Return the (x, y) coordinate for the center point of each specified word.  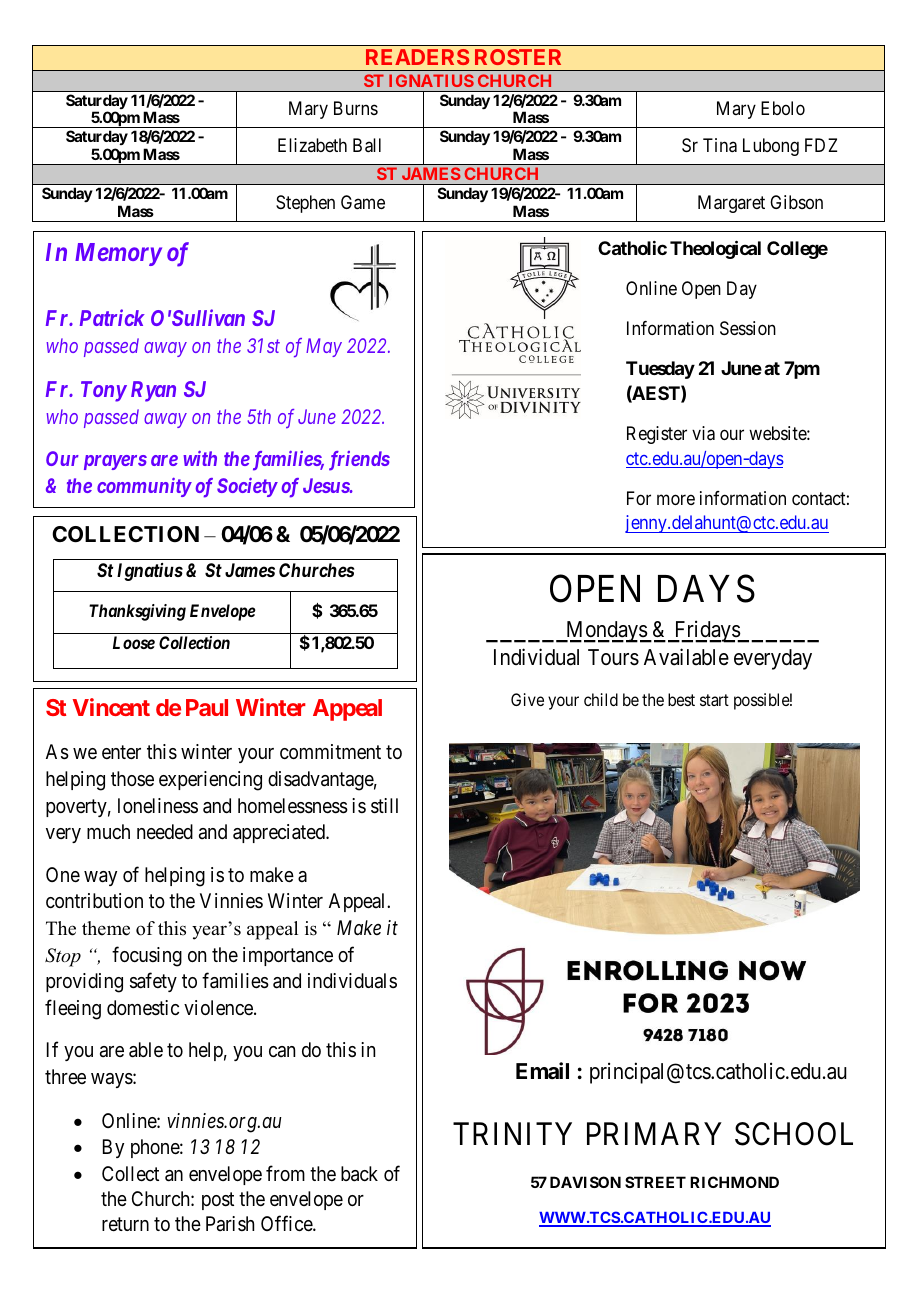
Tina (720, 145)
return (125, 1224)
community (144, 487)
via (703, 433)
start (714, 700)
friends (359, 461)
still (384, 806)
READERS (417, 57)
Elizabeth (312, 145)
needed (165, 832)
